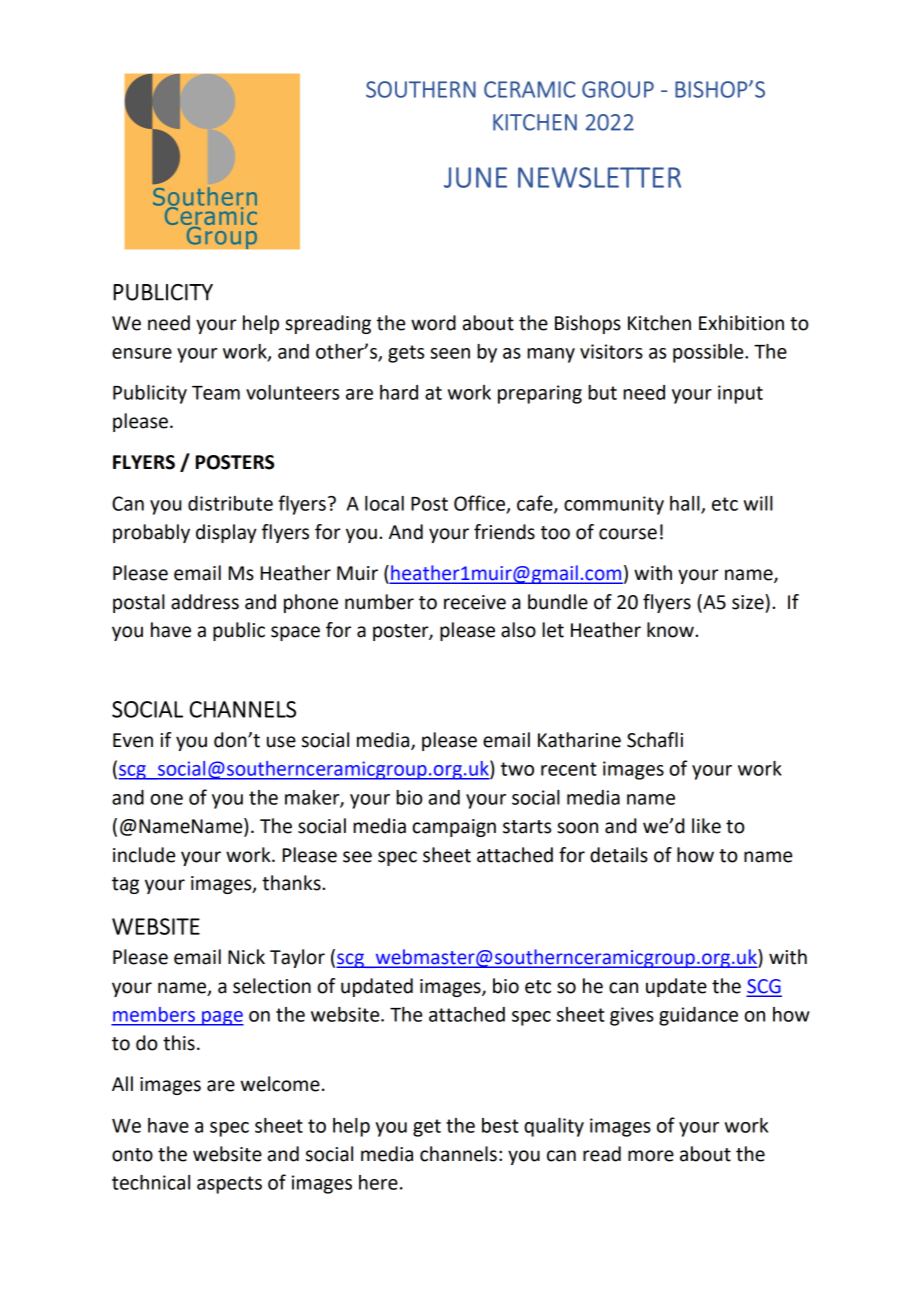 Image resolution: width=924 pixels, height=1308 pixels. Describe the element at coordinates (142, 353) in the screenshot. I see `ensure` at that location.
